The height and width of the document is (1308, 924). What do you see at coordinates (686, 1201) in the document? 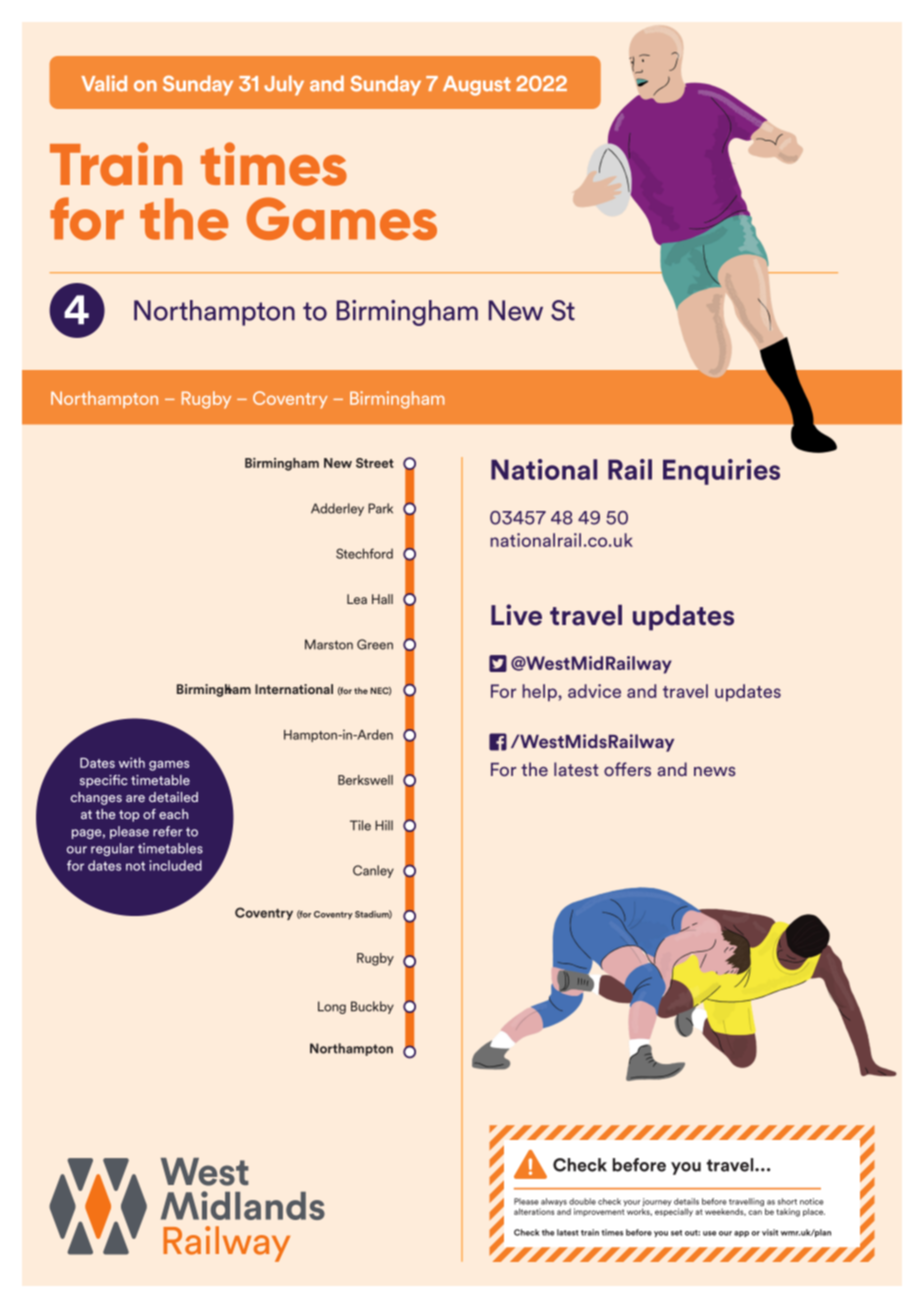
I see `details` at bounding box center [686, 1201].
